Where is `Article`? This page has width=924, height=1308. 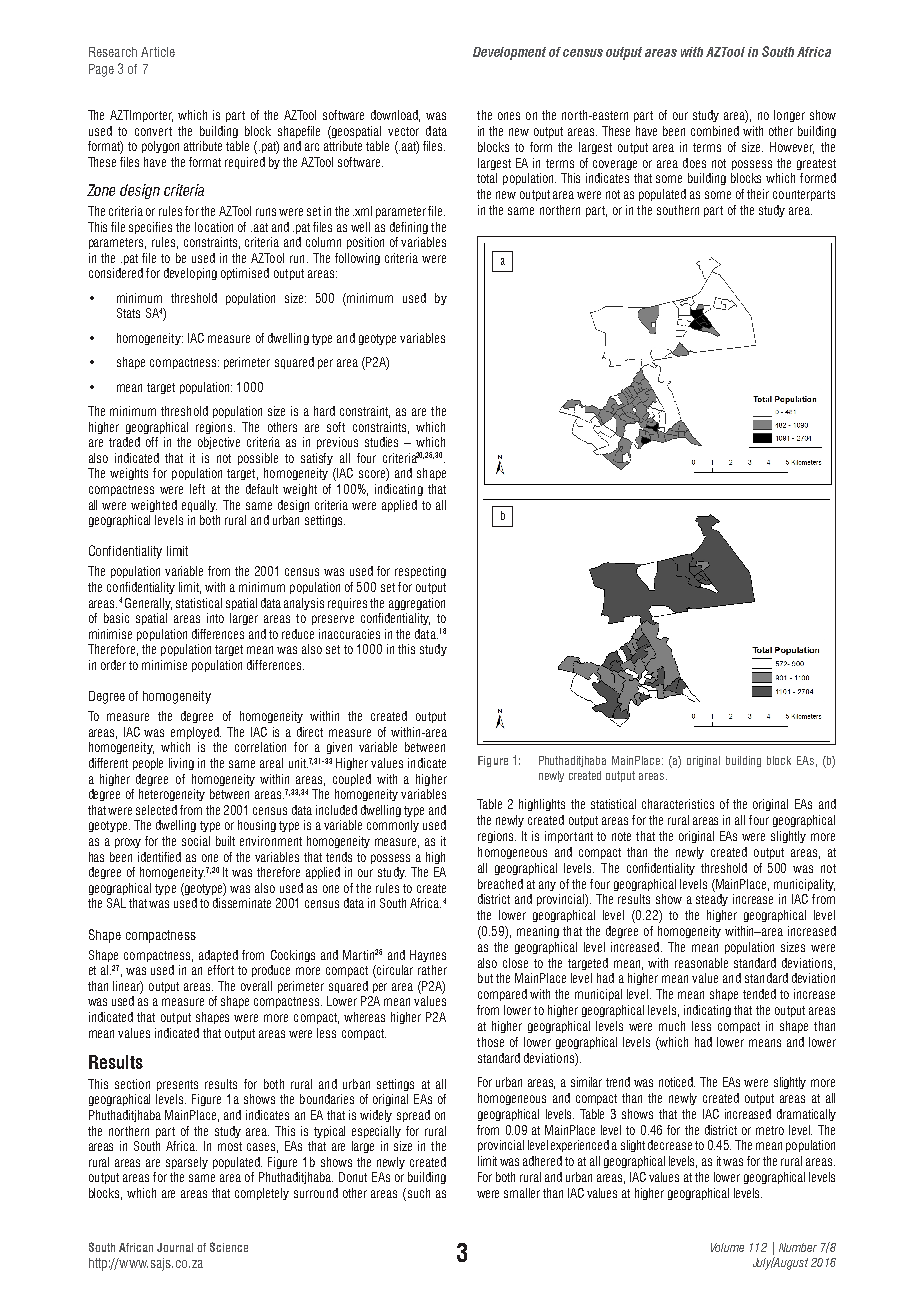
Article is located at coordinates (158, 52).
